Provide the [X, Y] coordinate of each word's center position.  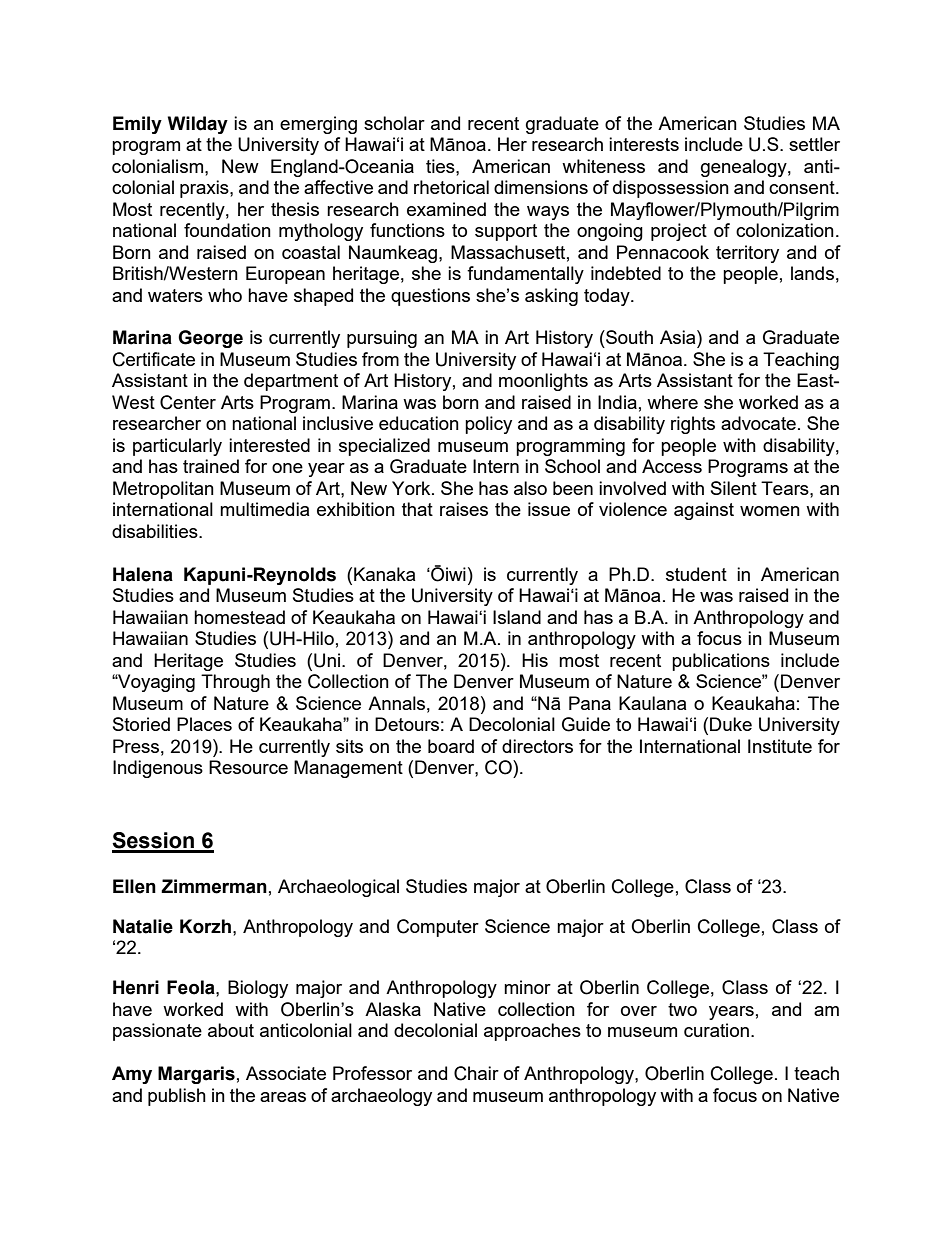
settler [814, 144]
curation [716, 1030]
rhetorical [451, 187]
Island [517, 617]
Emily [137, 125]
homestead [239, 617]
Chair [476, 1073]
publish [177, 1097]
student [696, 574]
